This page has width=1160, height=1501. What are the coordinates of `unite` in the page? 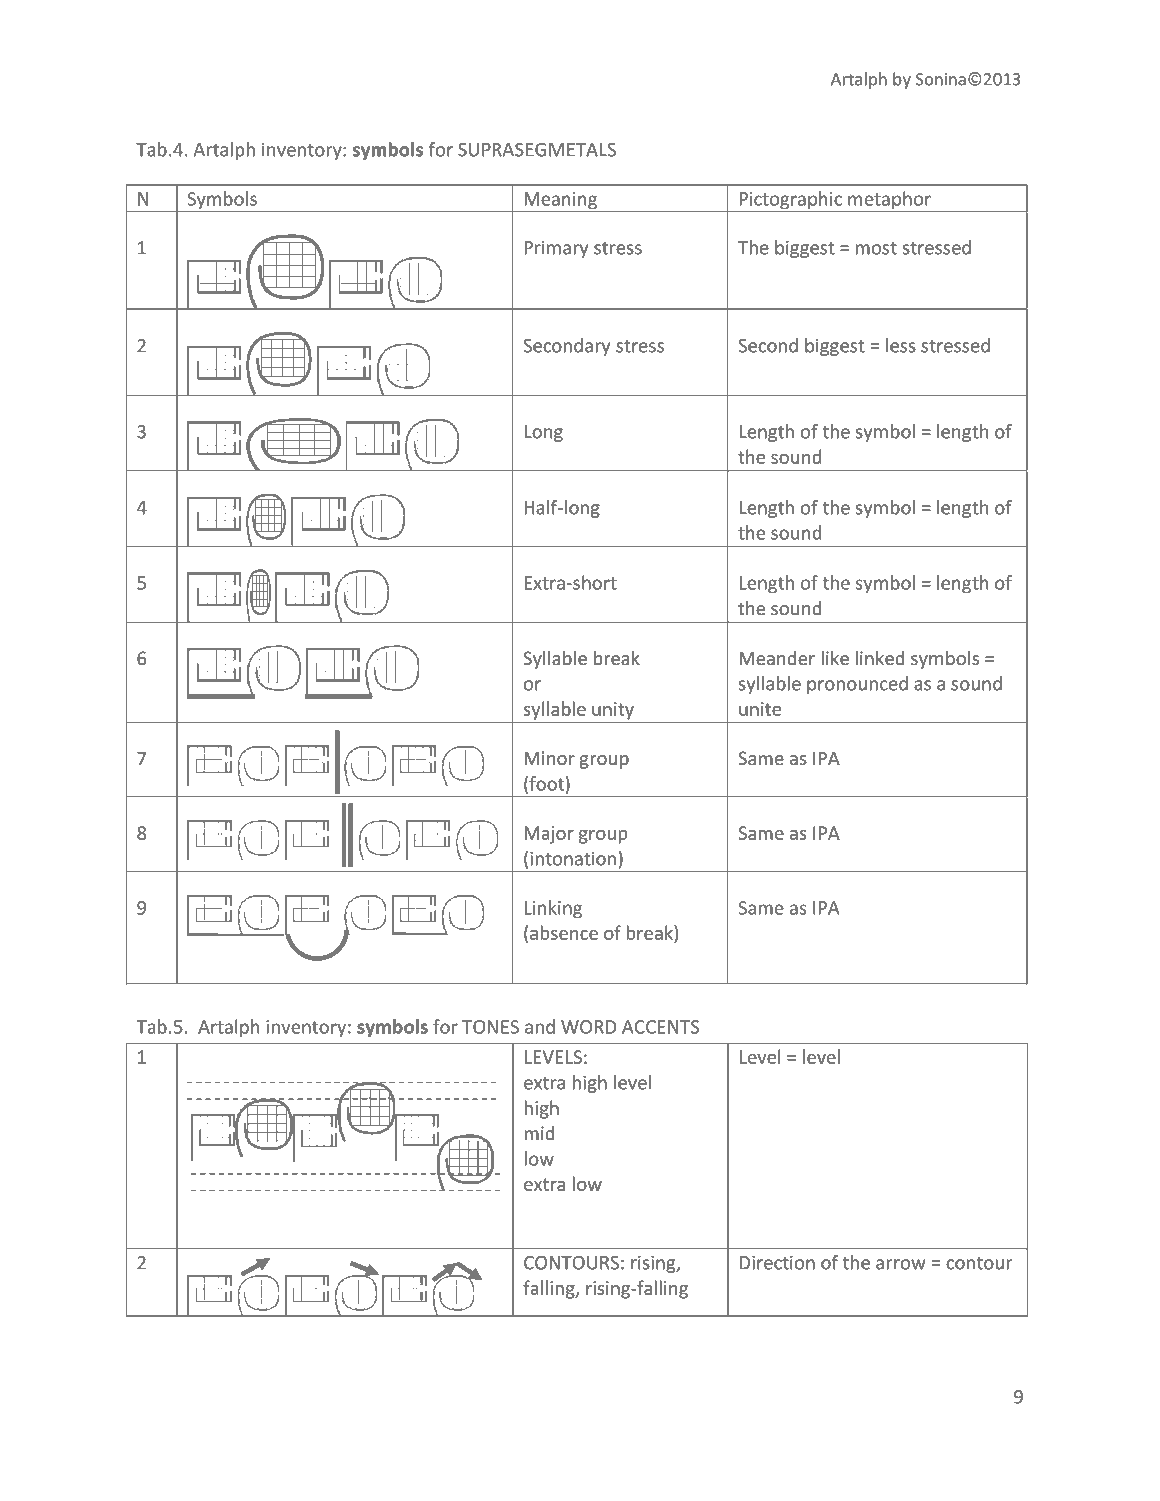 It's located at (760, 709).
